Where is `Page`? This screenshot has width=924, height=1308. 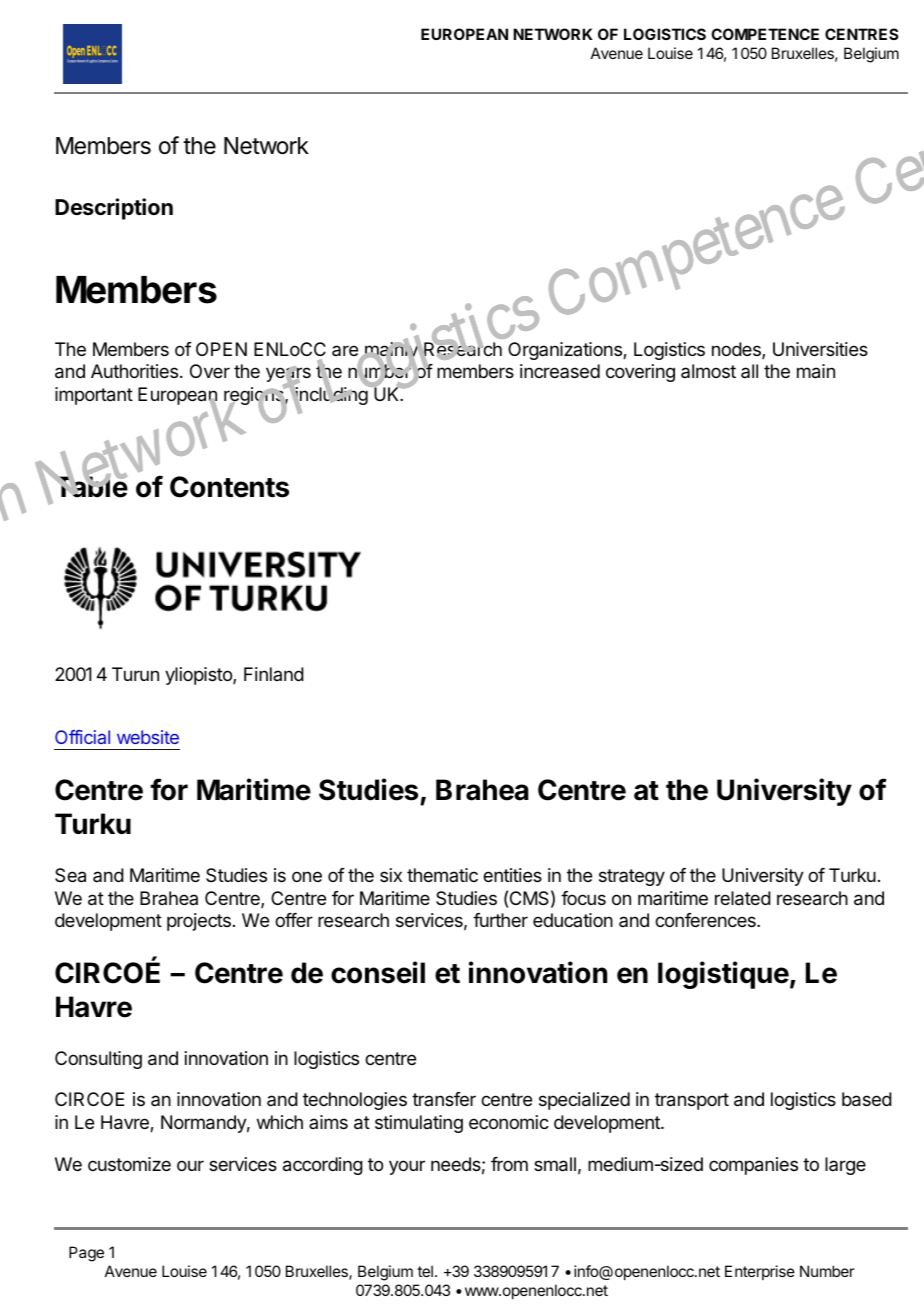
Page is located at coordinates (86, 1254).
